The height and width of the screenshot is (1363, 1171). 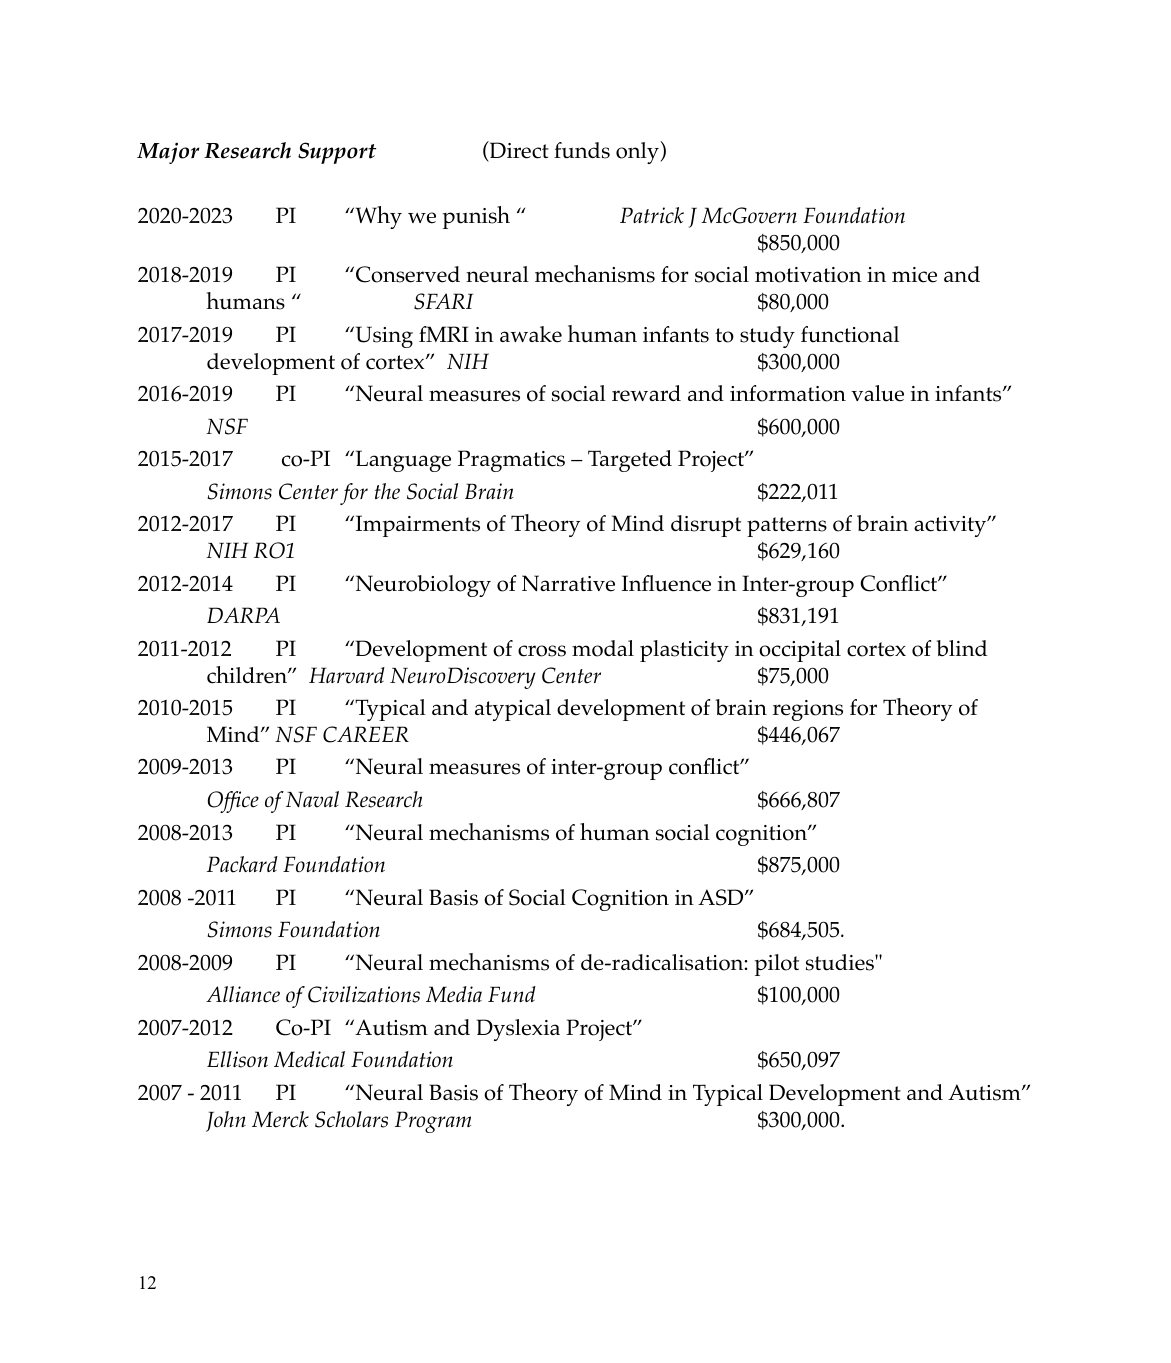 I want to click on mice, so click(x=914, y=275).
